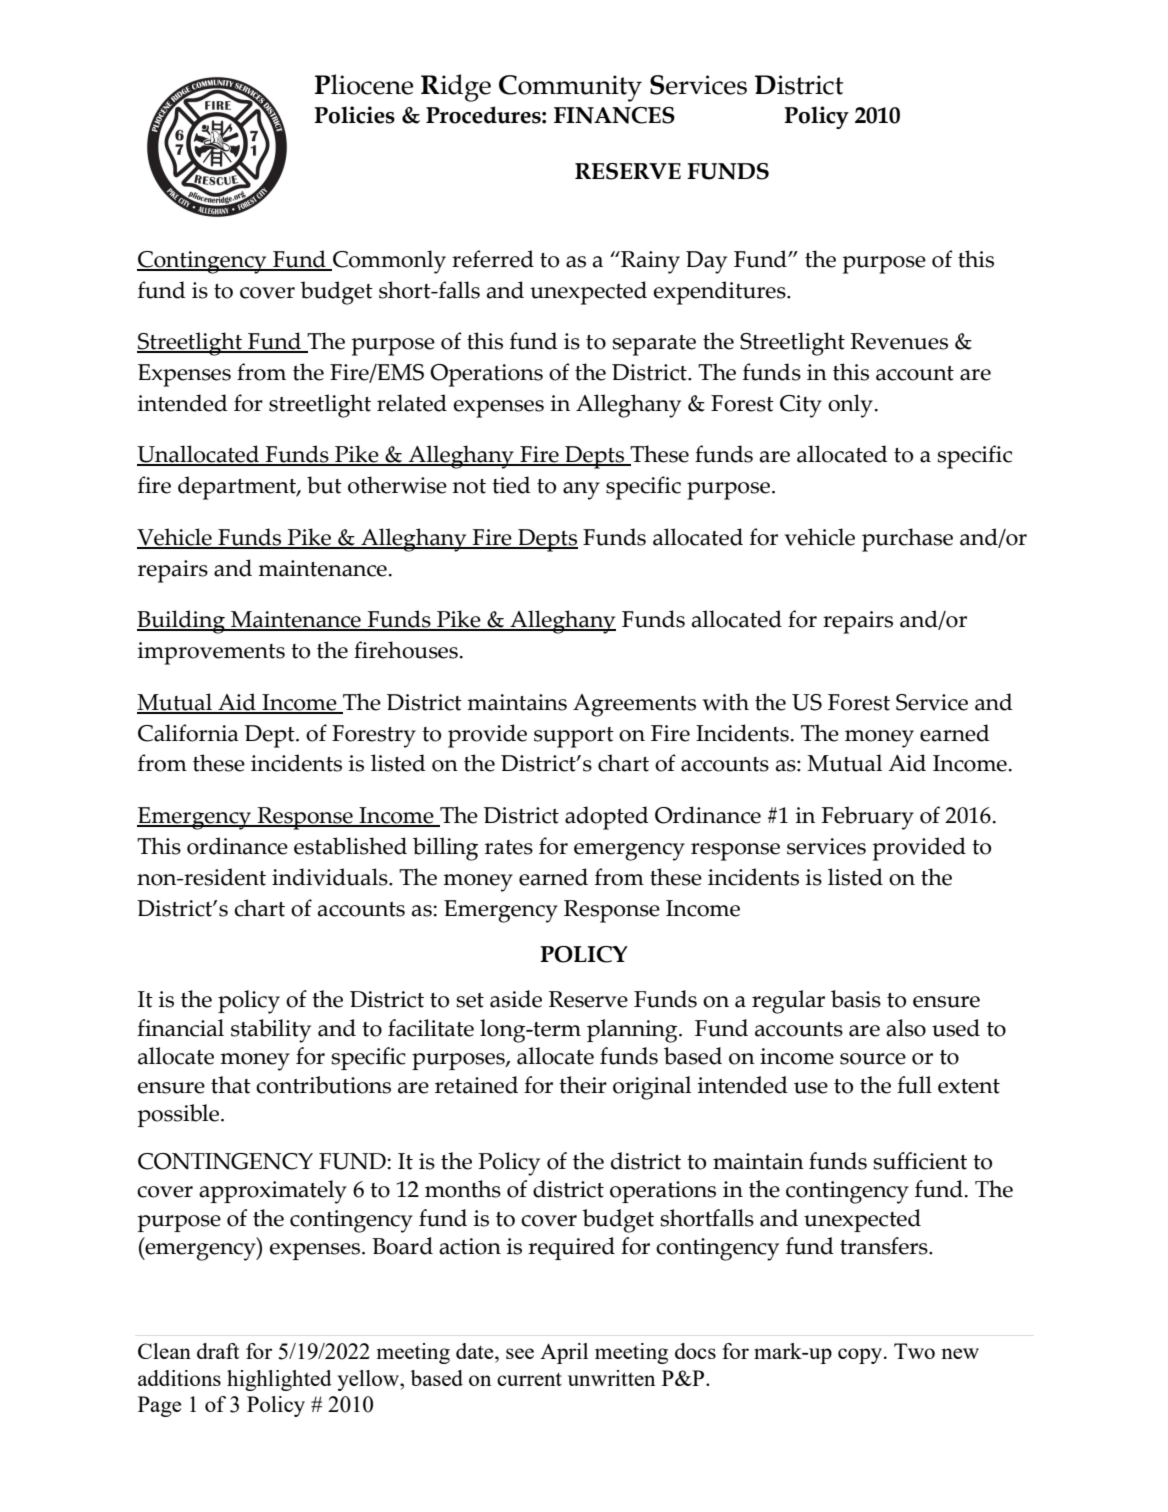 The width and height of the screenshot is (1168, 1512). What do you see at coordinates (907, 540) in the screenshot?
I see `purchase` at bounding box center [907, 540].
